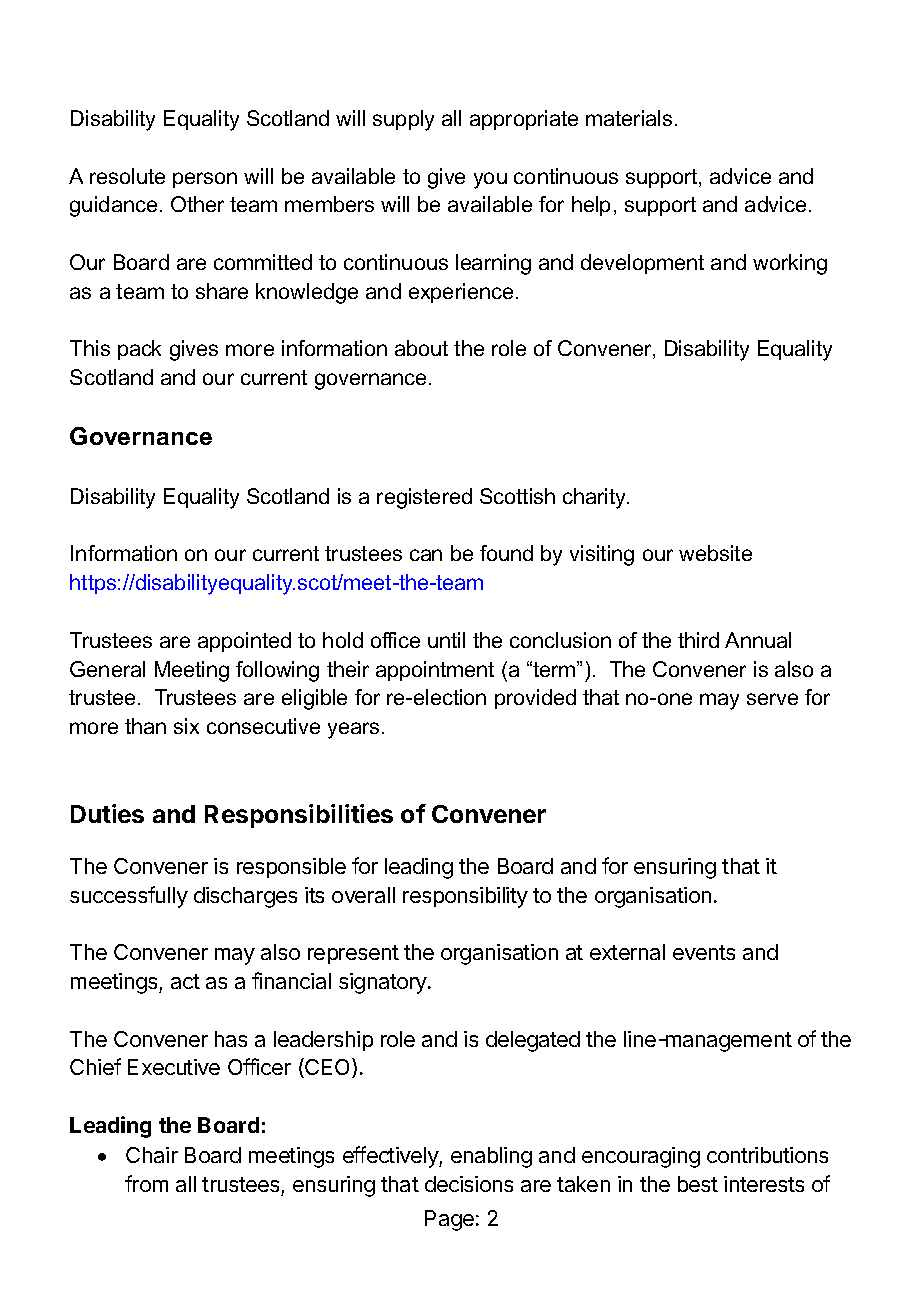  What do you see at coordinates (146, 1183) in the screenshot?
I see `from` at bounding box center [146, 1183].
